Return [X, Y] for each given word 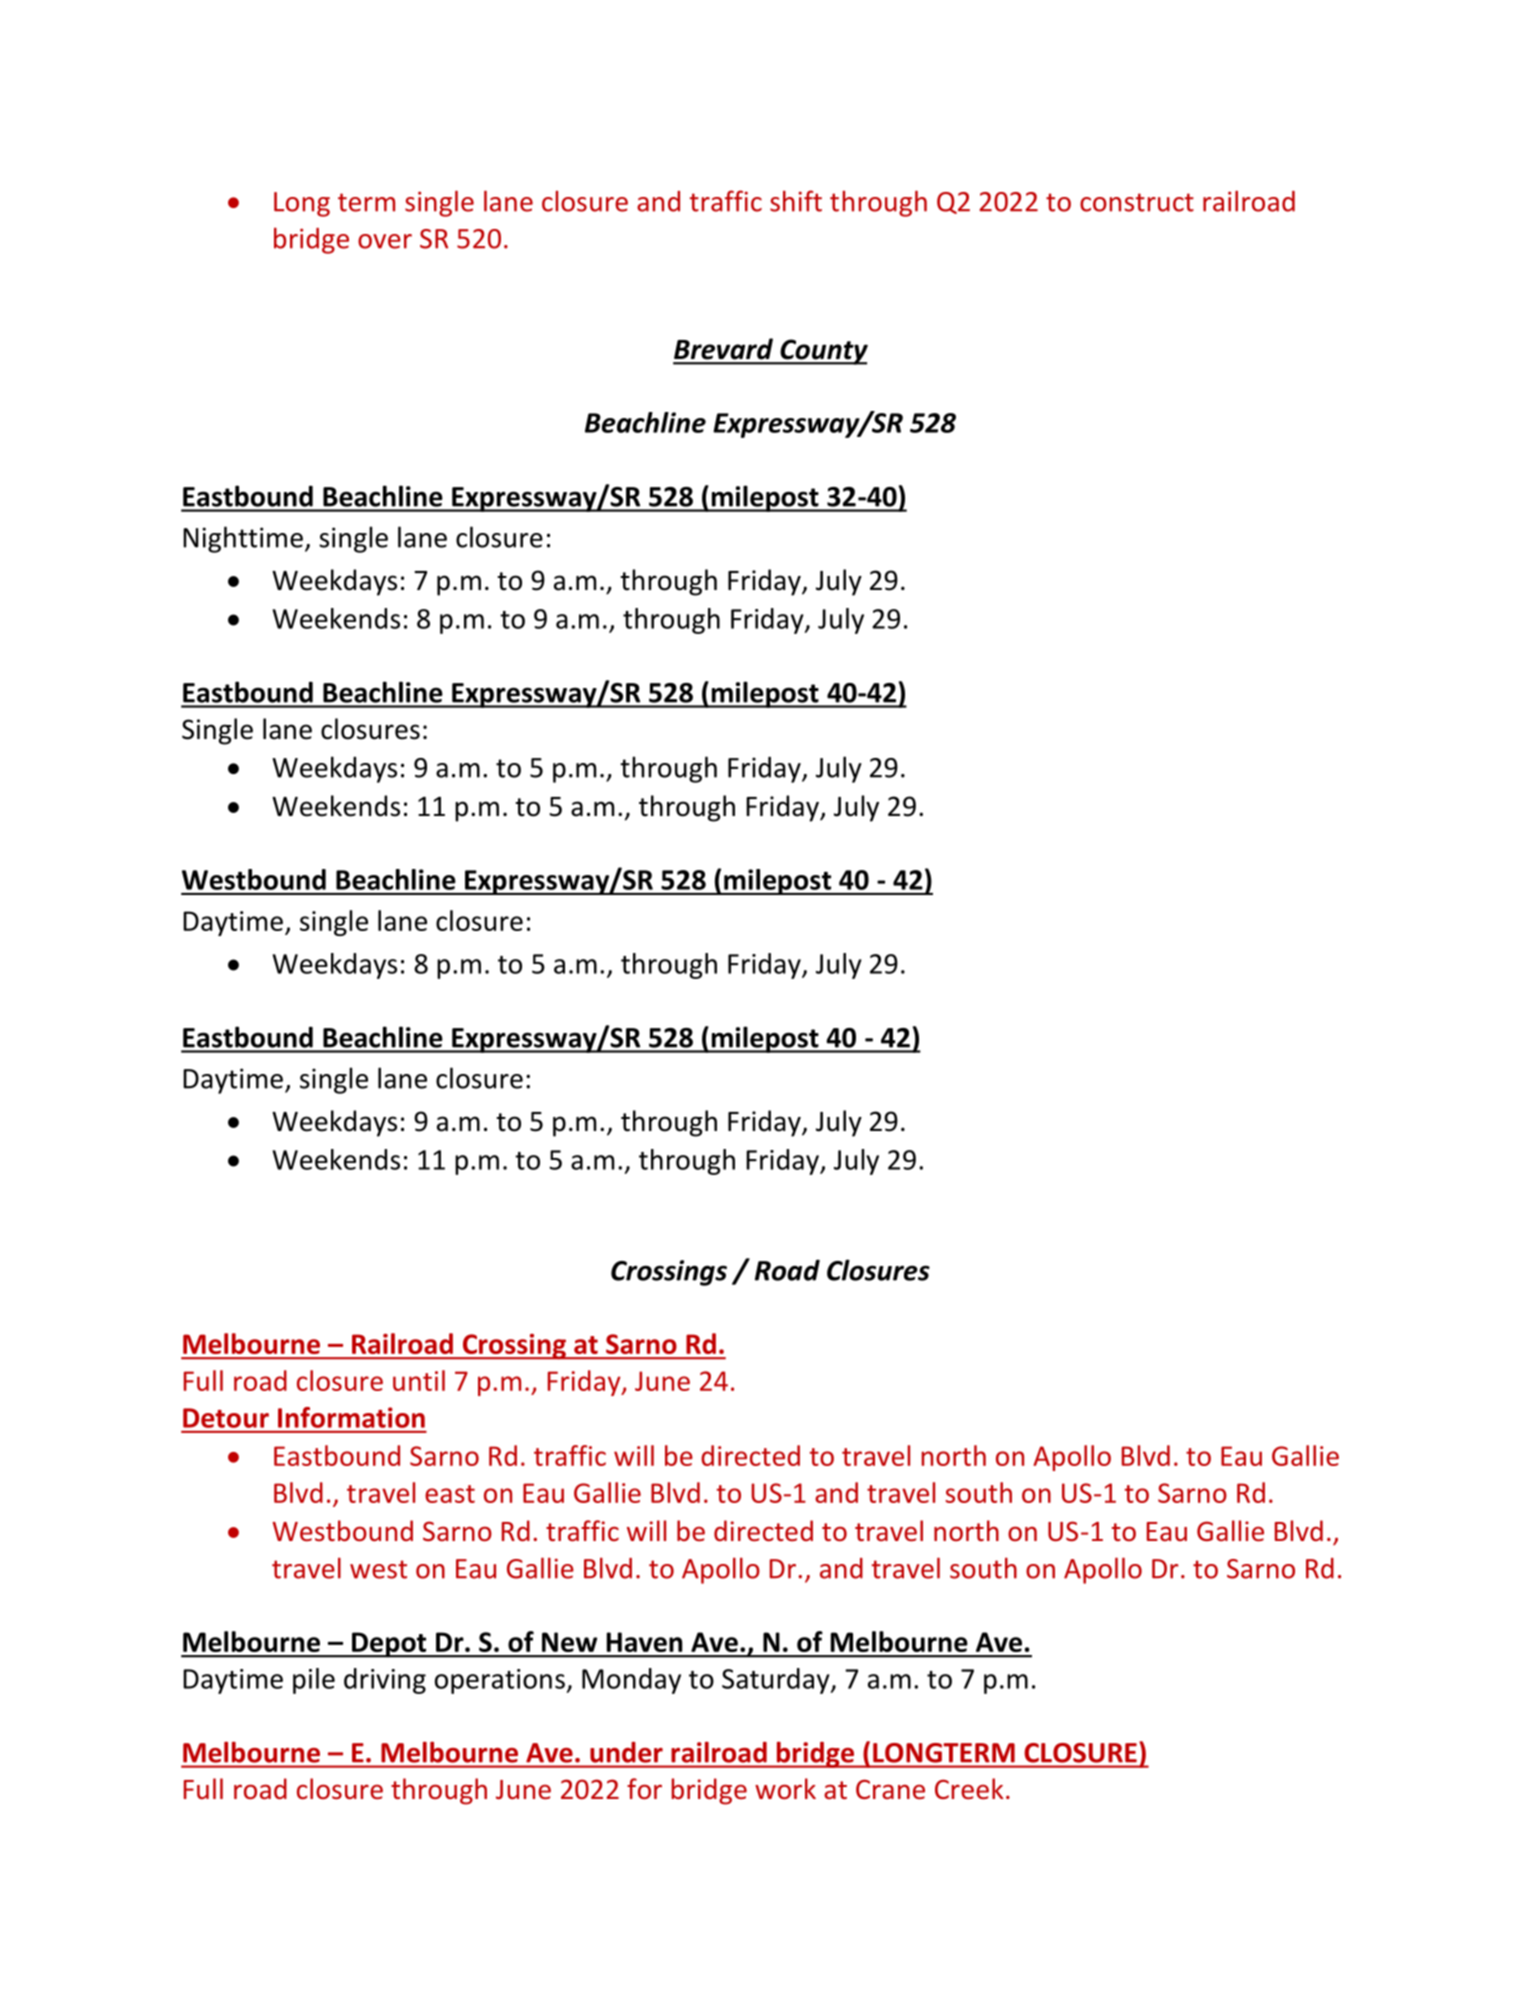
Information [351, 1417]
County [823, 352]
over [385, 241]
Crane [890, 1789]
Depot [389, 1645]
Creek [969, 1789]
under [626, 1752]
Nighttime [243, 539]
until [419, 1380]
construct [1137, 202]
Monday [631, 1681]
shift [796, 201]
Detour [226, 1418]
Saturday [777, 1681]
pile [314, 1681]
